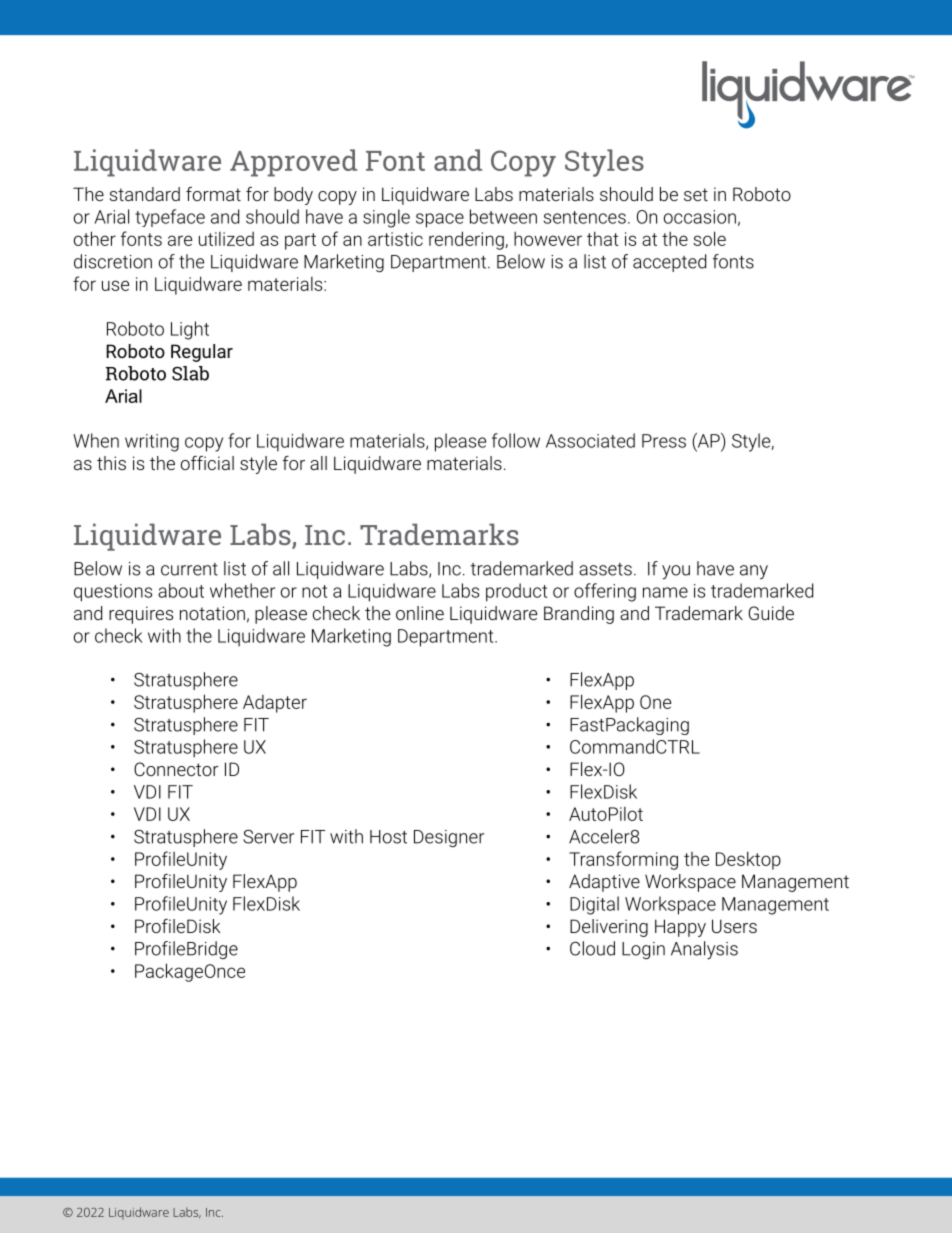 The image size is (952, 1233). Describe the element at coordinates (386, 218) in the document. I see `single` at that location.
